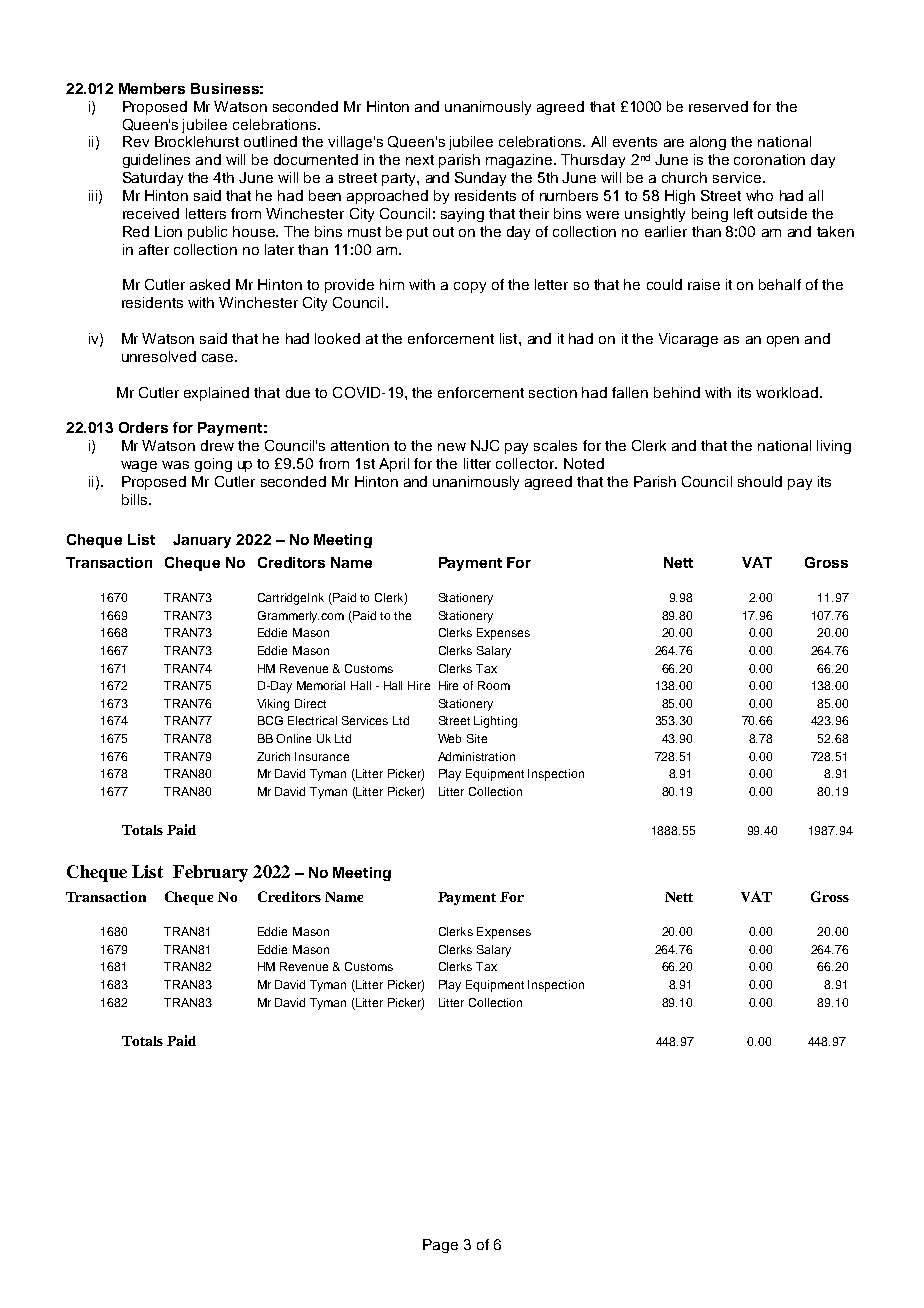  I want to click on Viking, so click(273, 705).
